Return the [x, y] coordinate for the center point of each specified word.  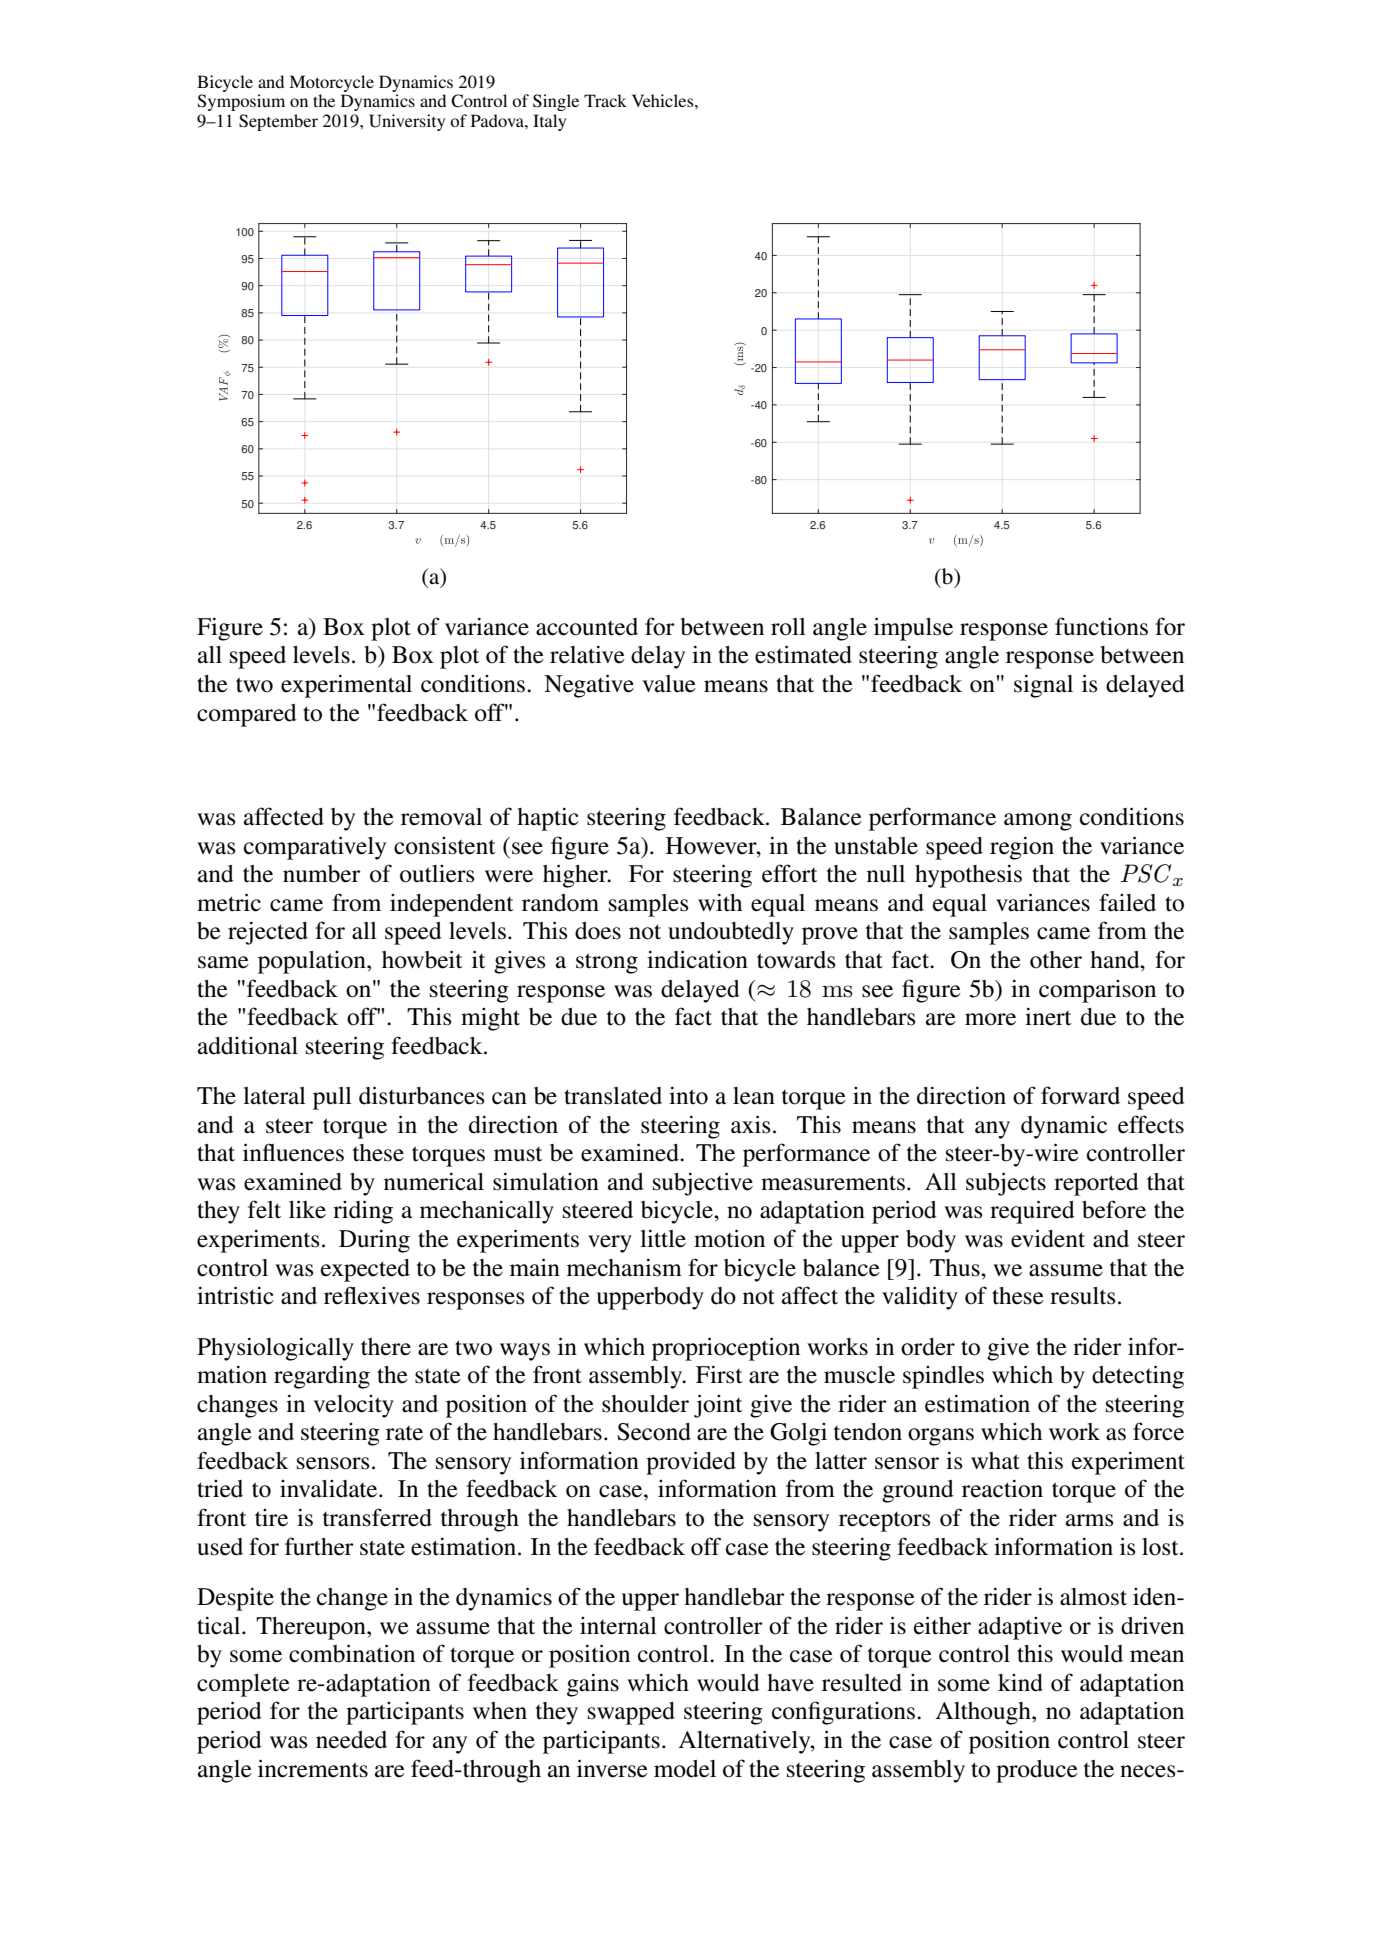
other [1056, 960]
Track [605, 100]
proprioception [726, 1349]
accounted [587, 627]
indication [697, 959]
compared [247, 715]
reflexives [372, 1295]
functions [1101, 626]
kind [1020, 1683]
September [278, 122]
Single [556, 102]
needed [351, 1740]
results [1082, 1296]
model [685, 1769]
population [313, 962]
